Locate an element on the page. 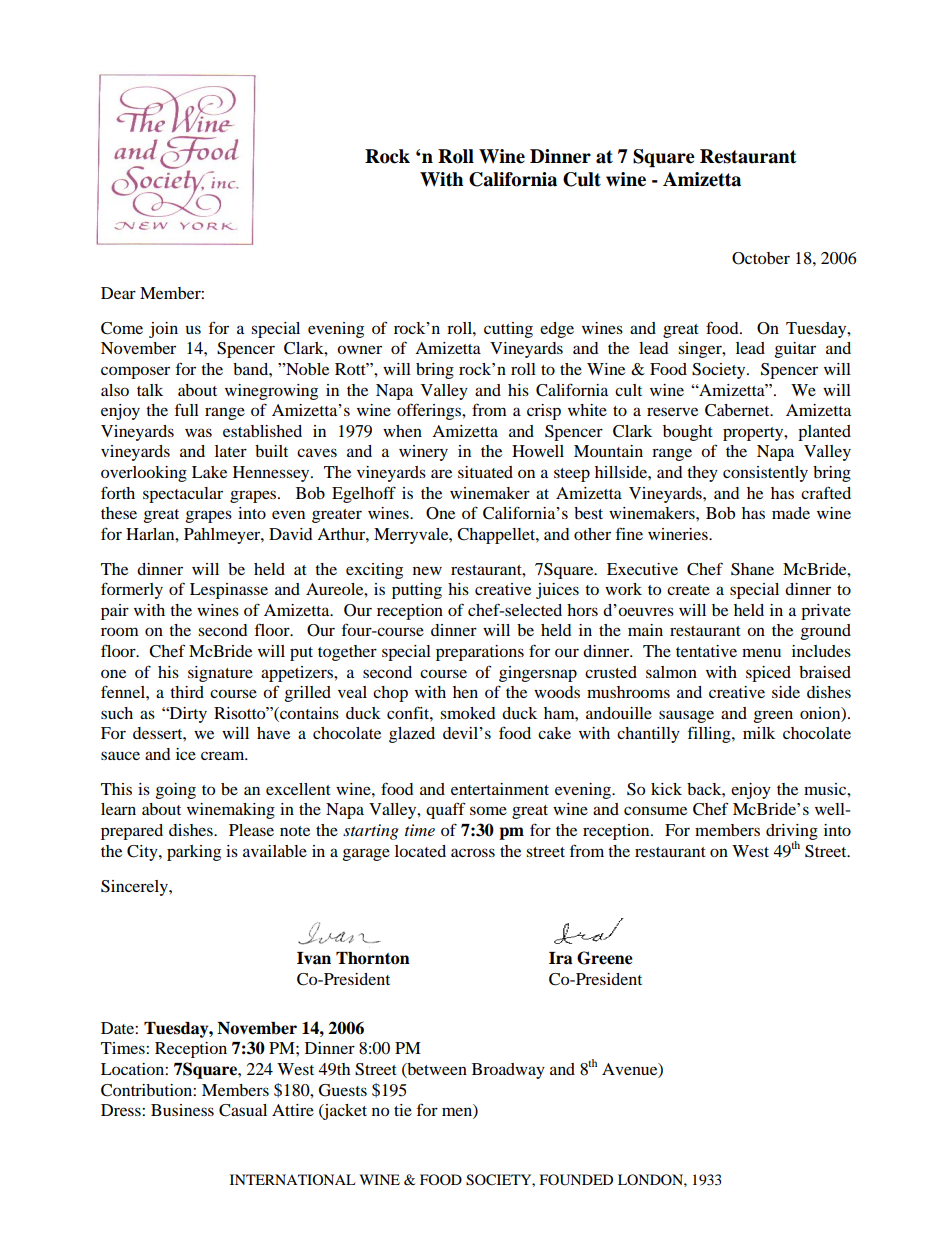  across is located at coordinates (473, 852).
